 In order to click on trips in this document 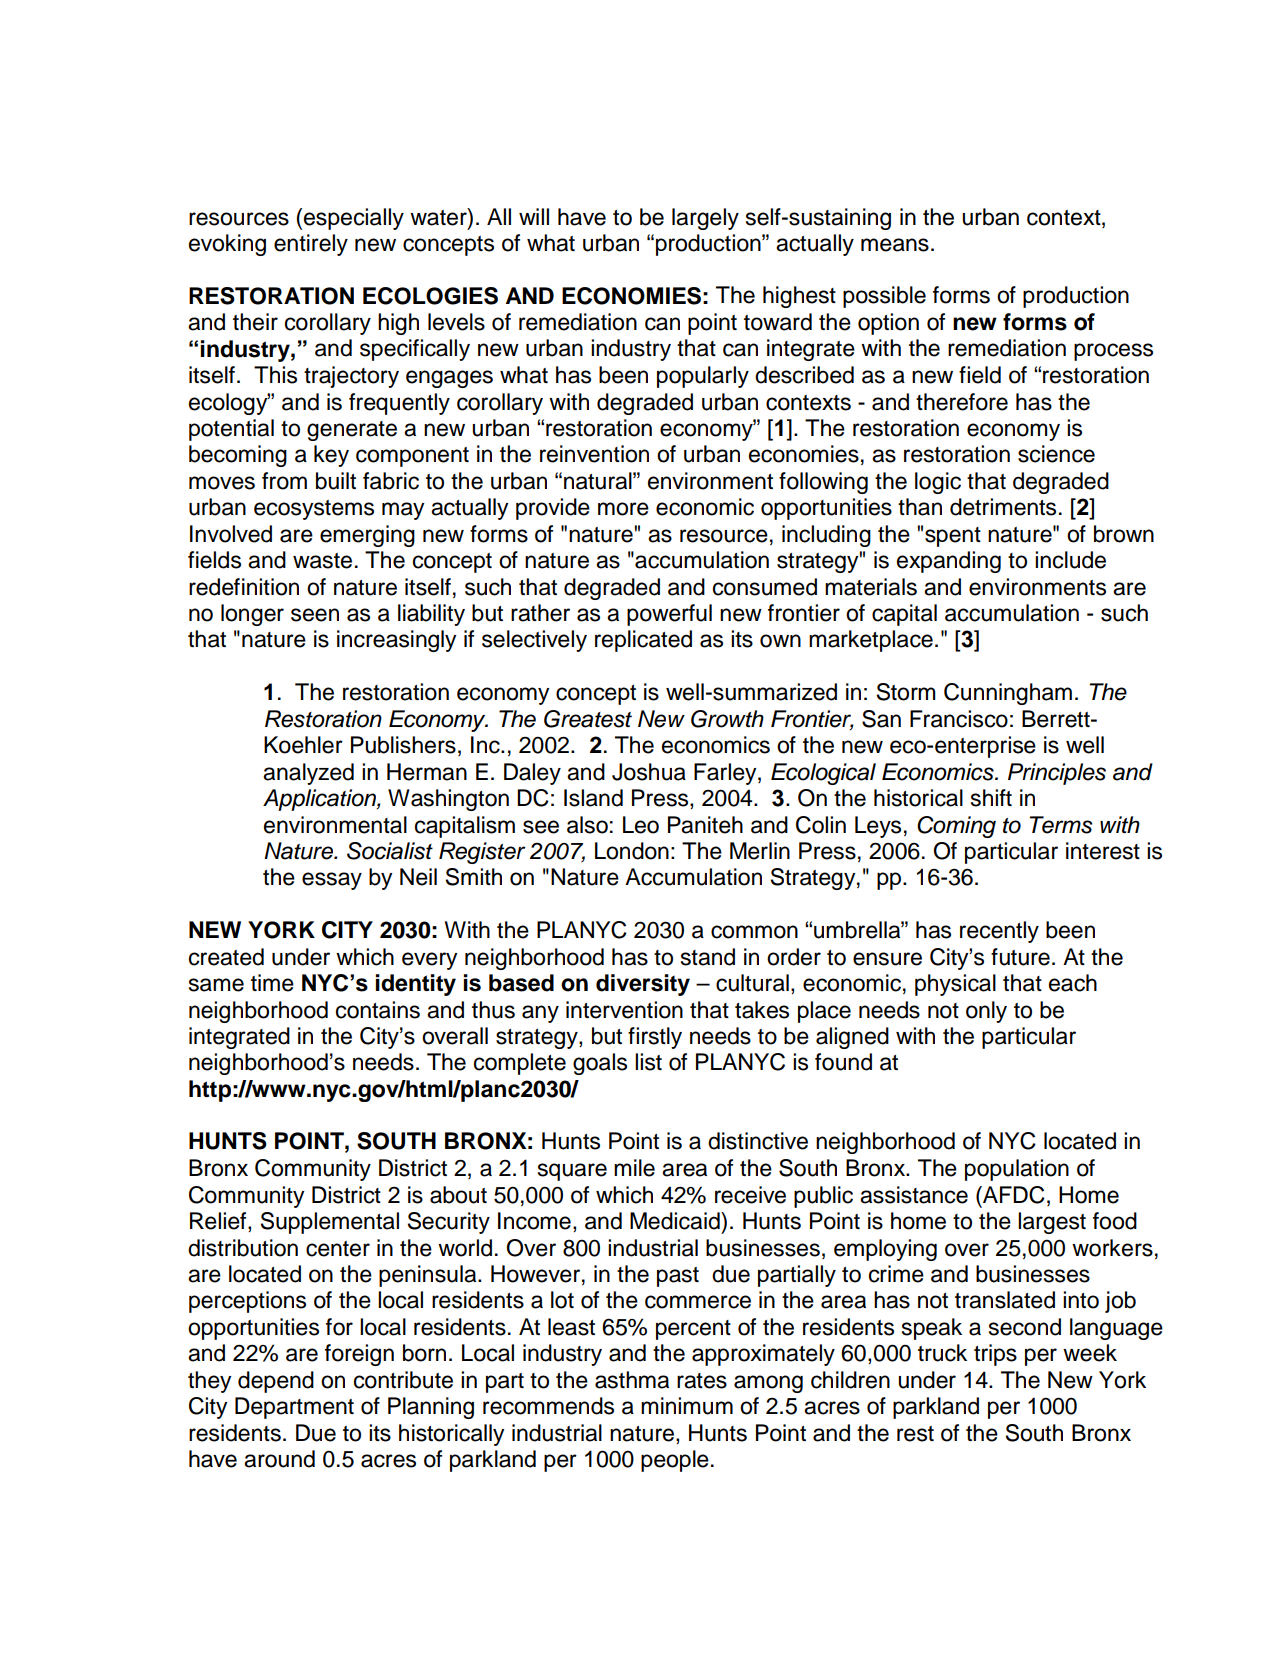, I will do `click(995, 1355)`.
